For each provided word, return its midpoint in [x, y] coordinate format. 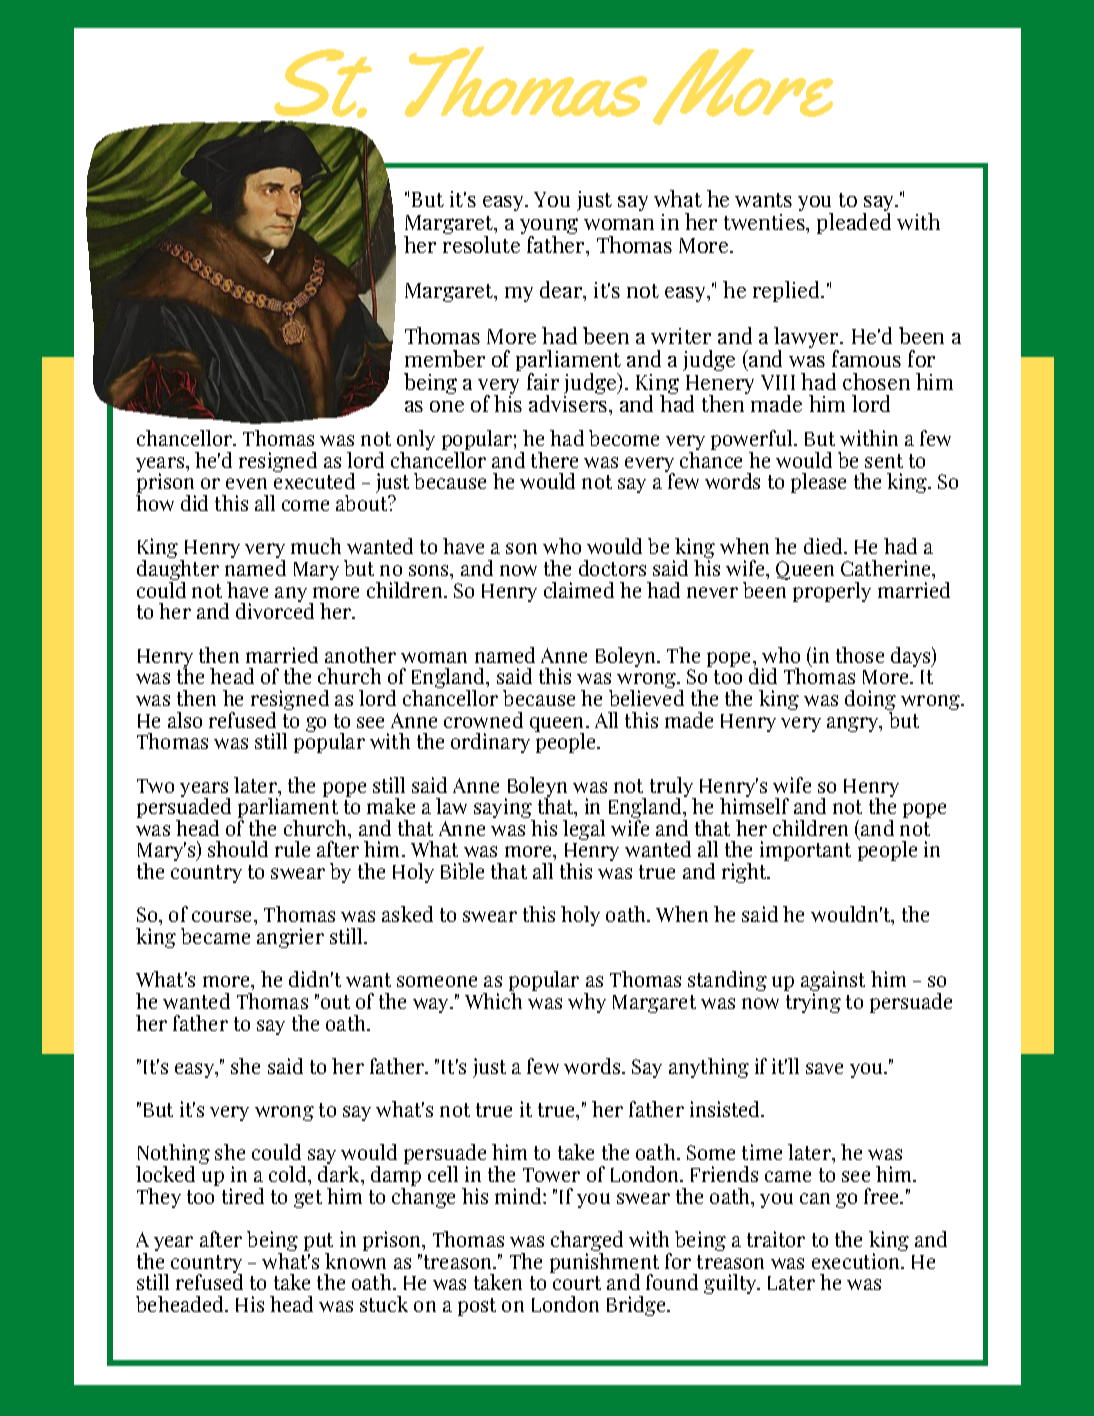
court [577, 1283]
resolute [481, 244]
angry [854, 724]
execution [857, 1261]
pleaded [854, 223]
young [549, 227]
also [185, 720]
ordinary [490, 743]
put [318, 1243]
